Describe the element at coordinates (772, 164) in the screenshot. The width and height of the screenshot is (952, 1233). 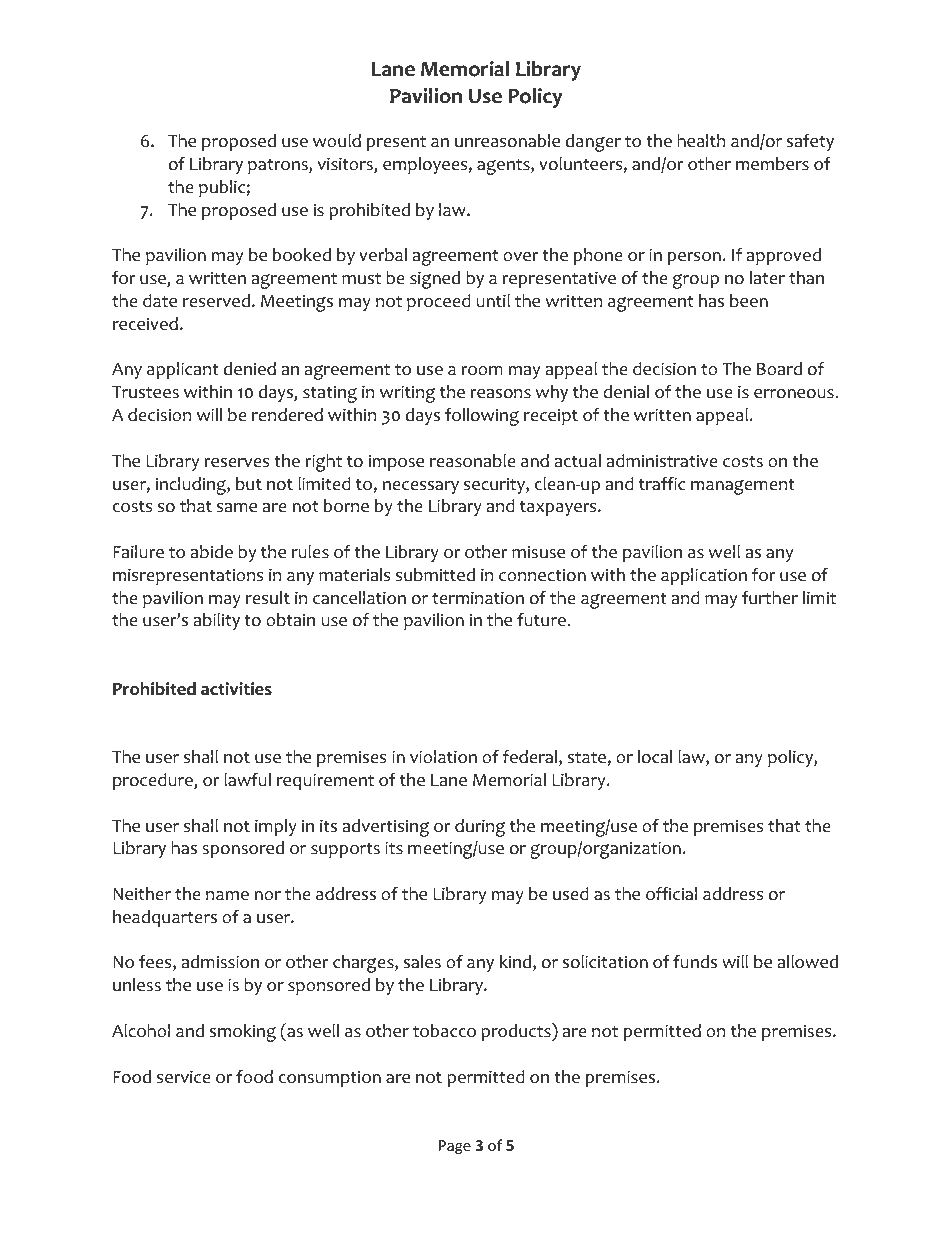
I see `members` at that location.
